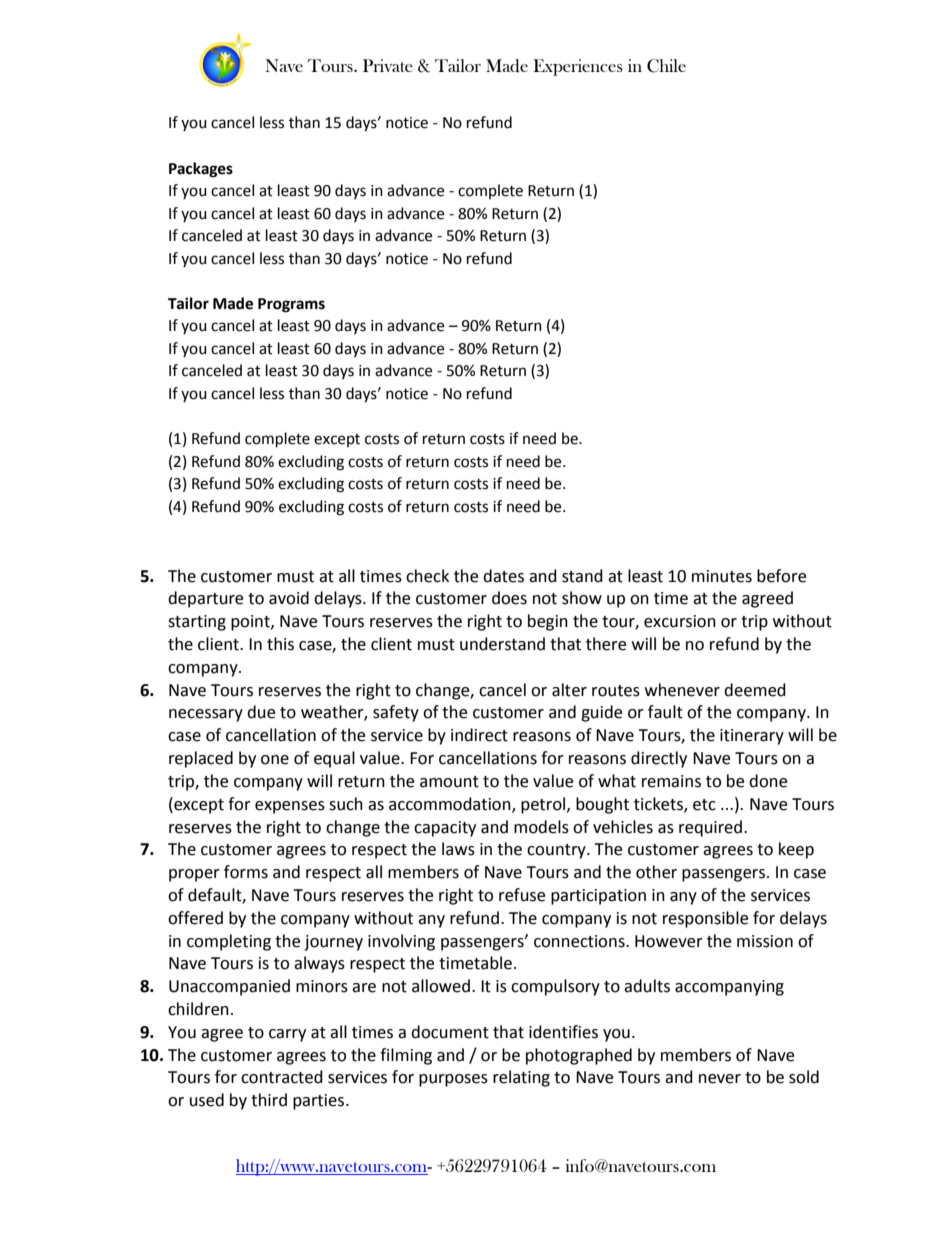 This screenshot has width=952, height=1233. Describe the element at coordinates (578, 67) in the screenshot. I see `Experiences` at that location.
